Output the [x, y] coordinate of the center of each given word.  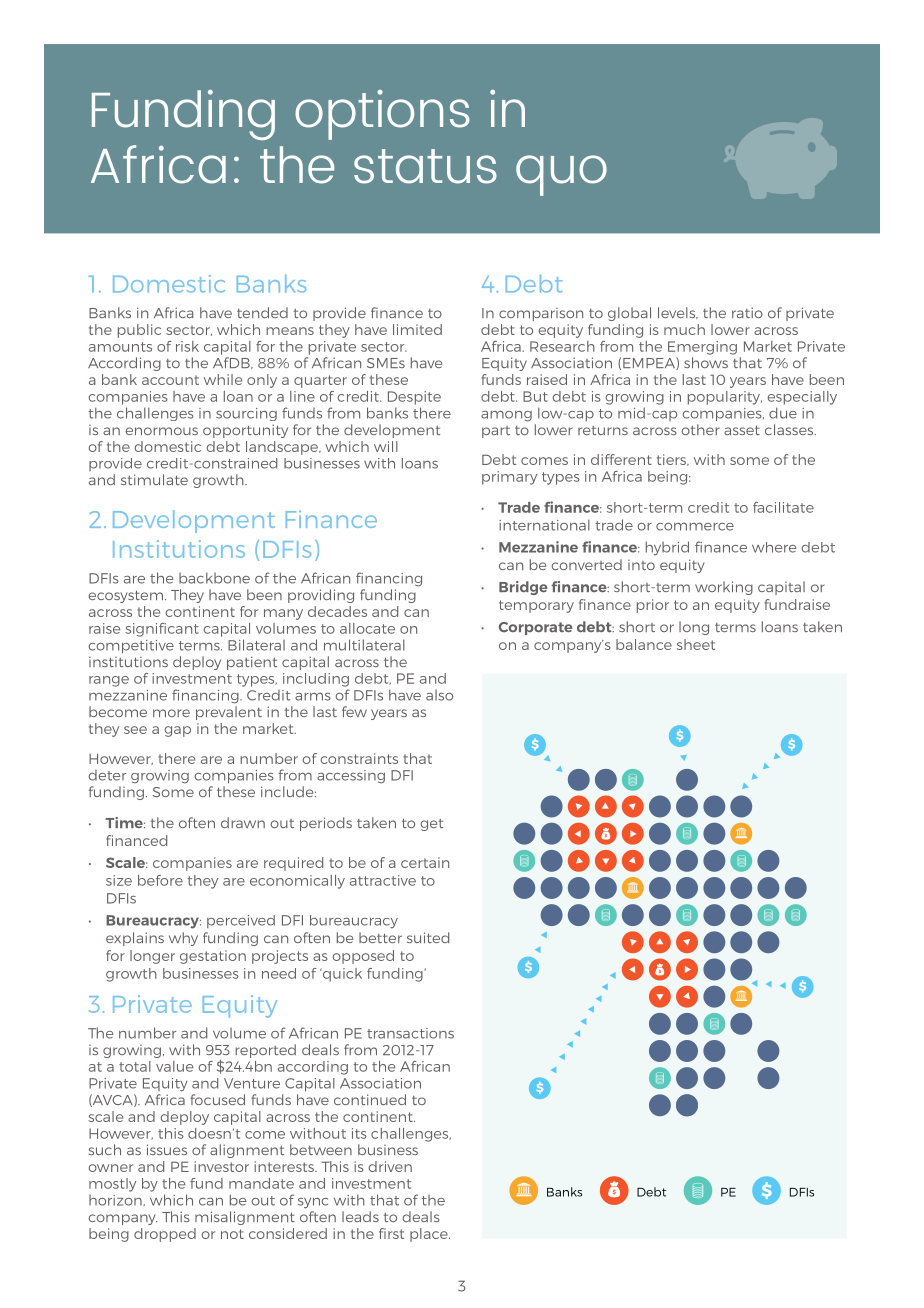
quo [561, 175]
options [382, 115]
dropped [165, 1235]
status [425, 166]
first [391, 1233]
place [430, 1235]
